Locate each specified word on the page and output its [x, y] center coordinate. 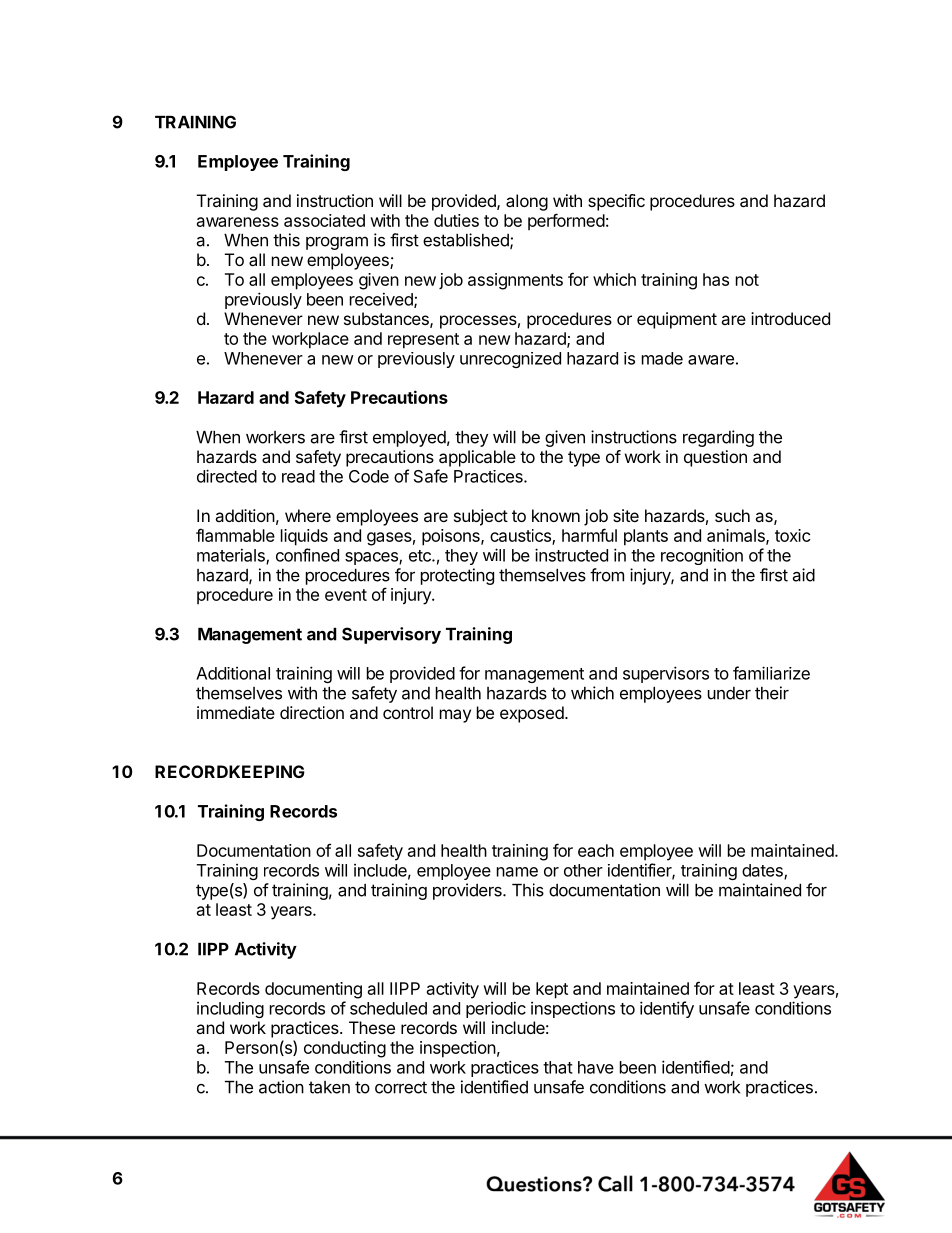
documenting [313, 990]
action [281, 1087]
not [747, 280]
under [729, 693]
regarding [718, 438]
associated [324, 220]
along [527, 202]
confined [307, 555]
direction [312, 712]
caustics [521, 536]
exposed [532, 714]
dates [763, 871]
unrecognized [510, 360]
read [298, 476]
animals [737, 536]
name [517, 872]
